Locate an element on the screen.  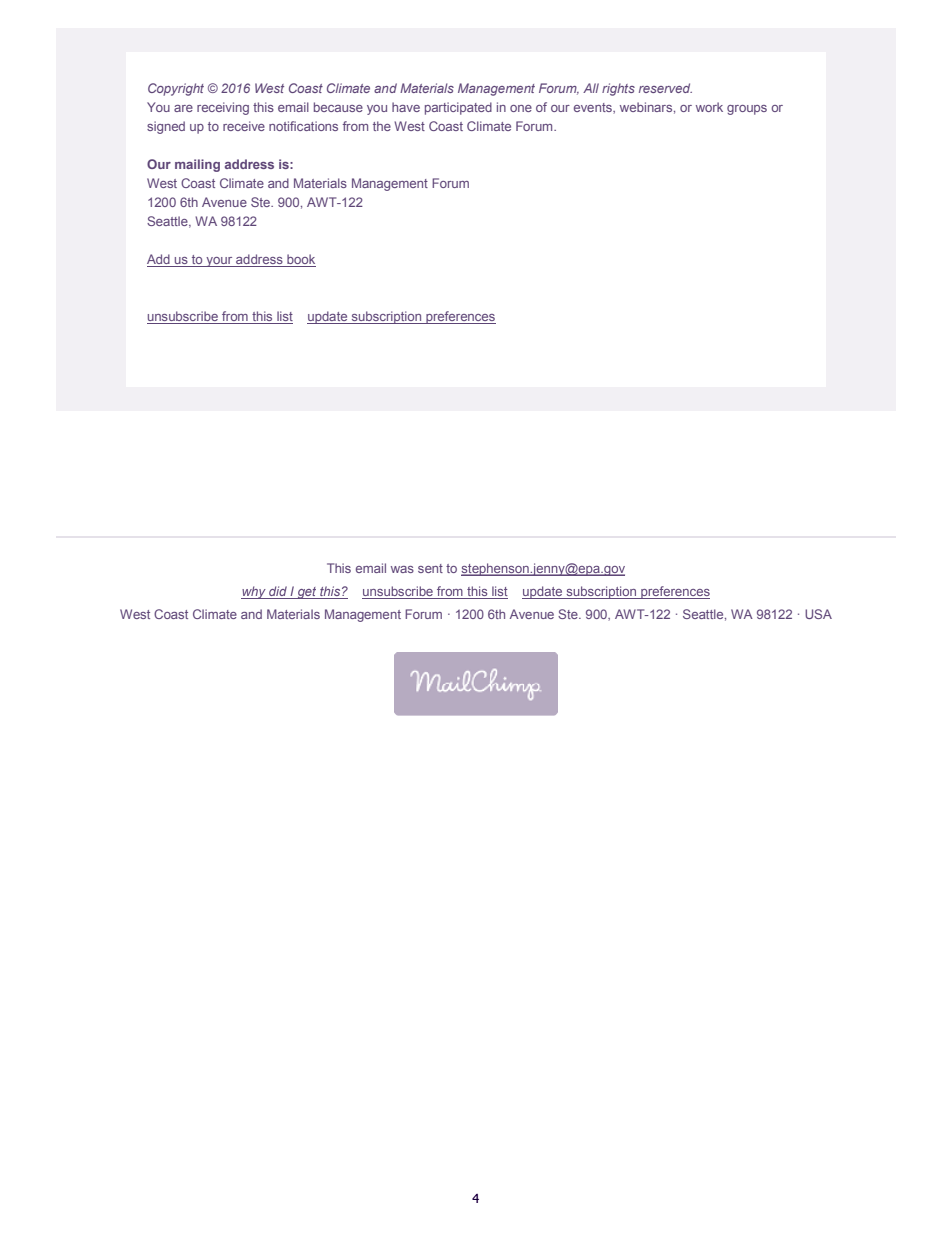
why is located at coordinates (254, 592).
